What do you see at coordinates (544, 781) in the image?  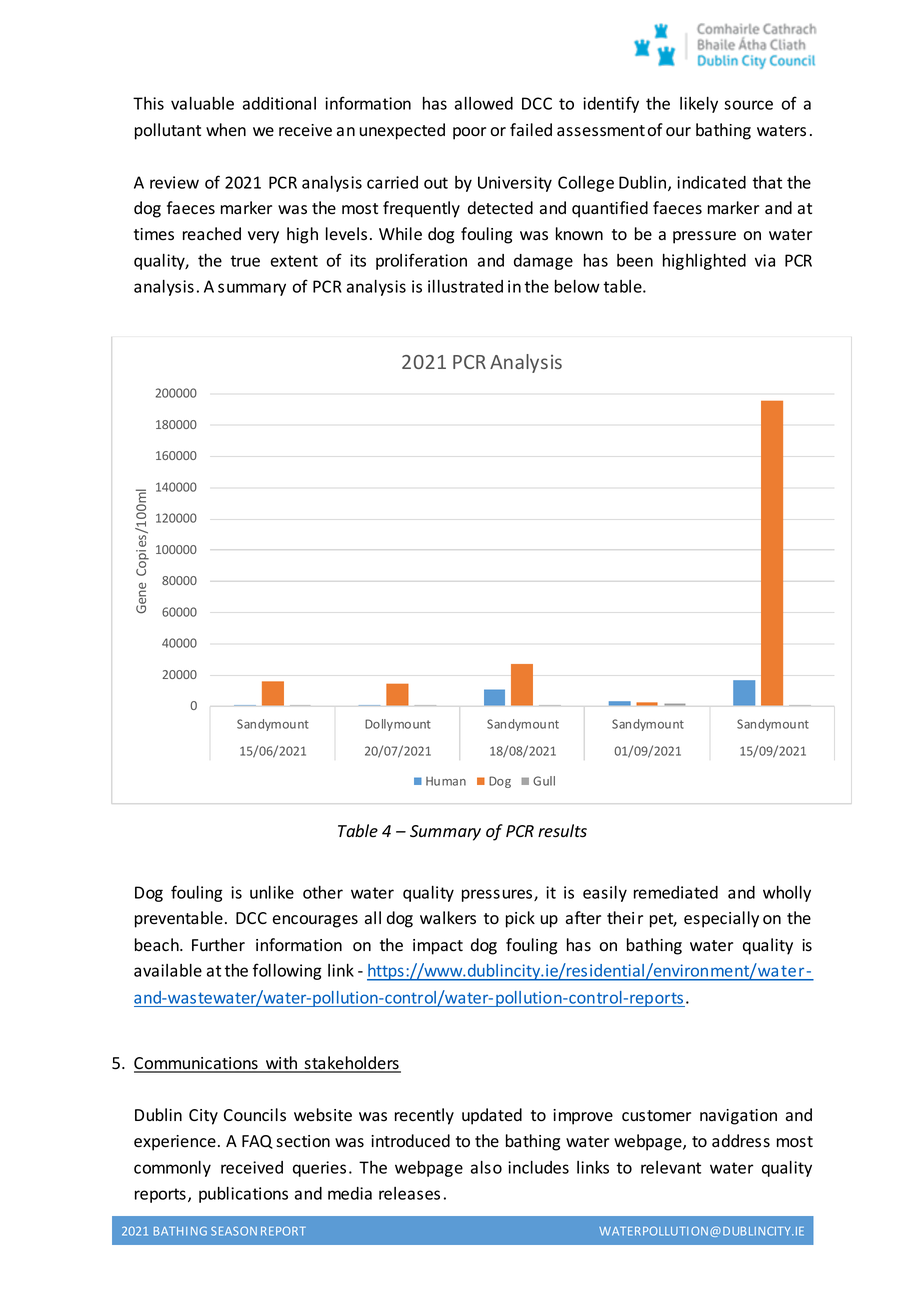 I see `Gull` at bounding box center [544, 781].
